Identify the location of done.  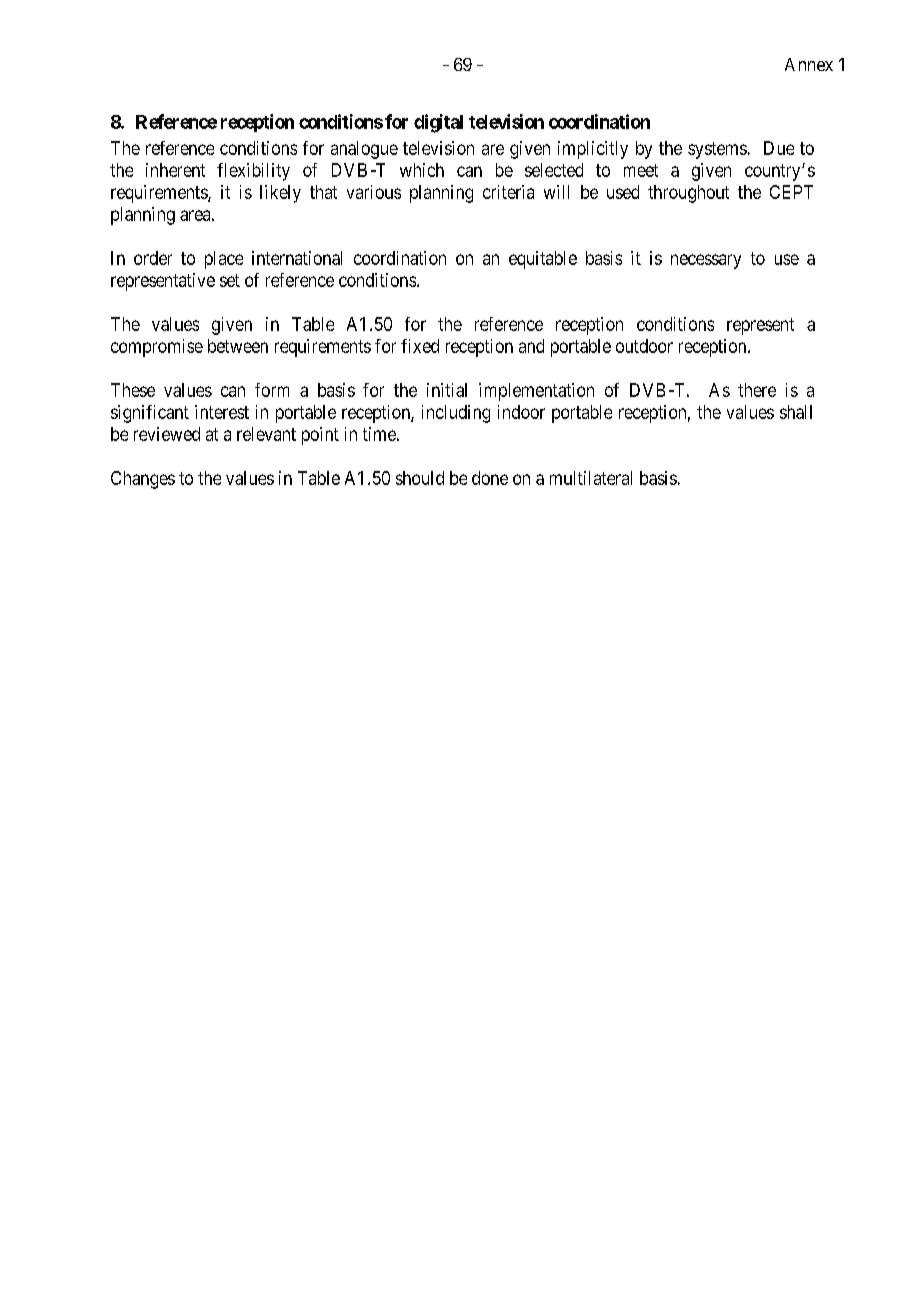
(490, 478).
